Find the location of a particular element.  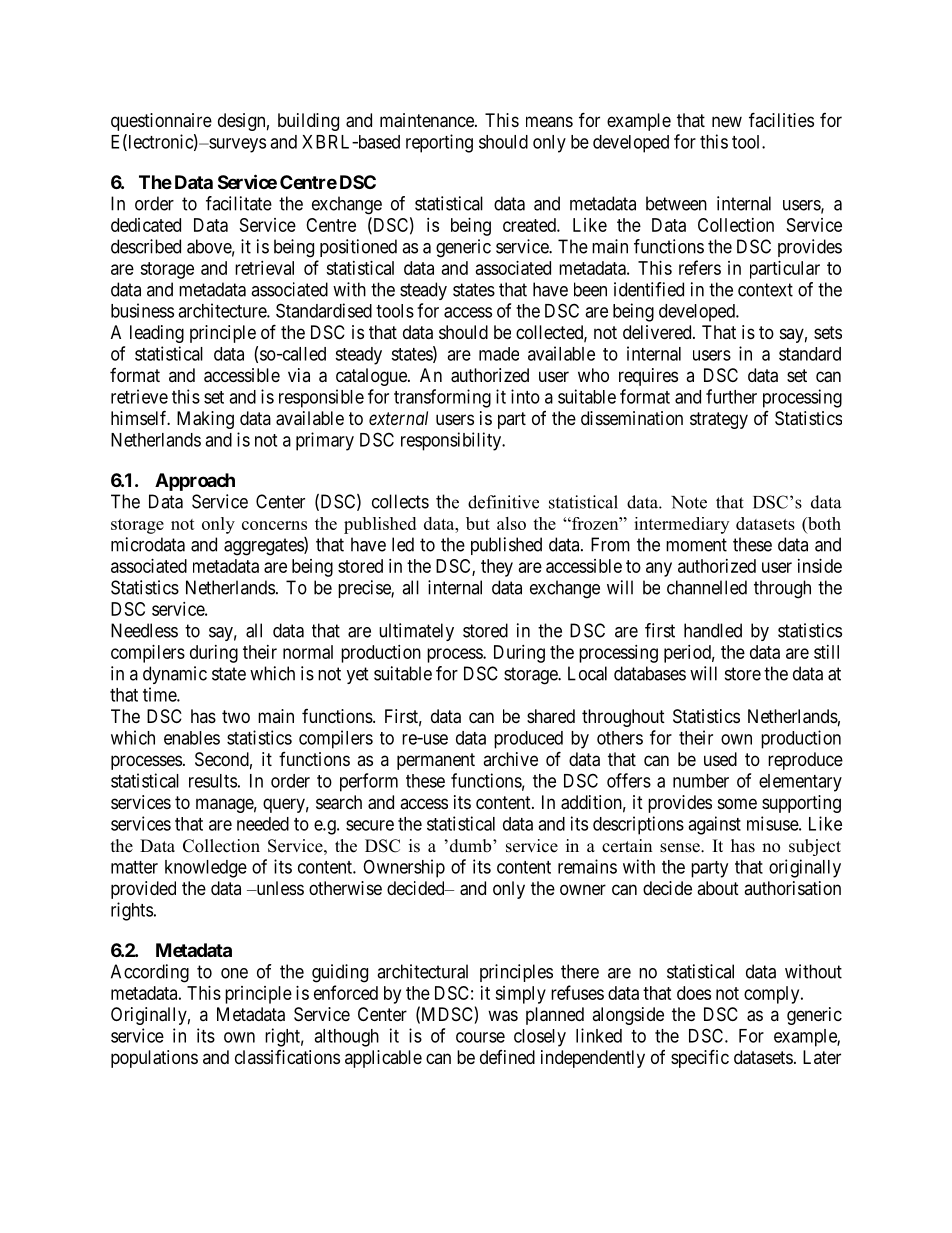

they is located at coordinates (497, 568).
